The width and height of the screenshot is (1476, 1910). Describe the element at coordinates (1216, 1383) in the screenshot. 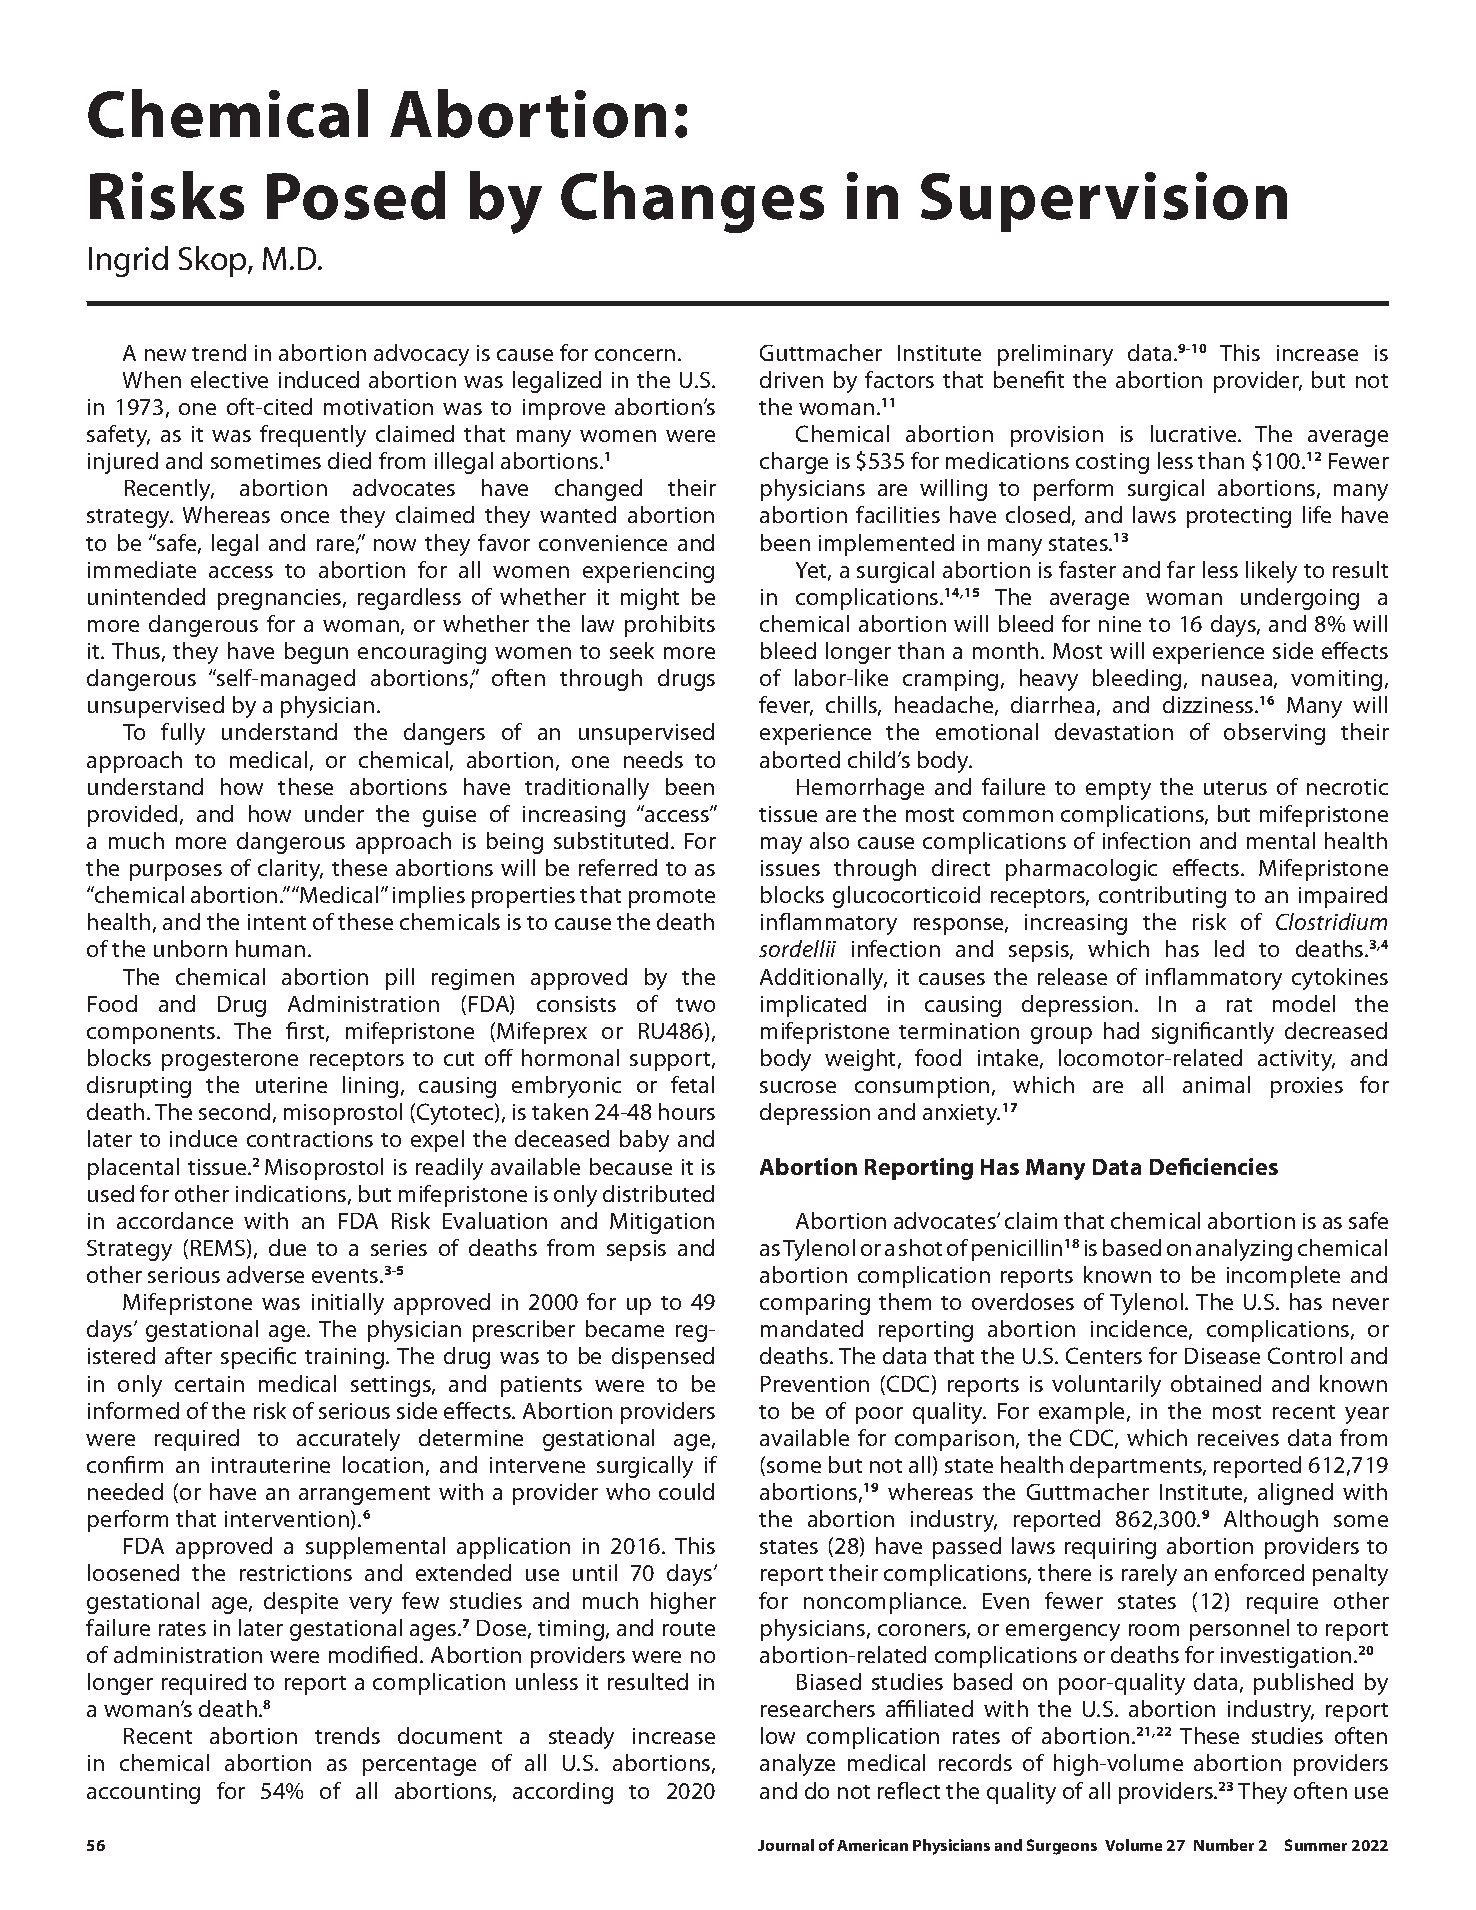

I see `obtained` at that location.
